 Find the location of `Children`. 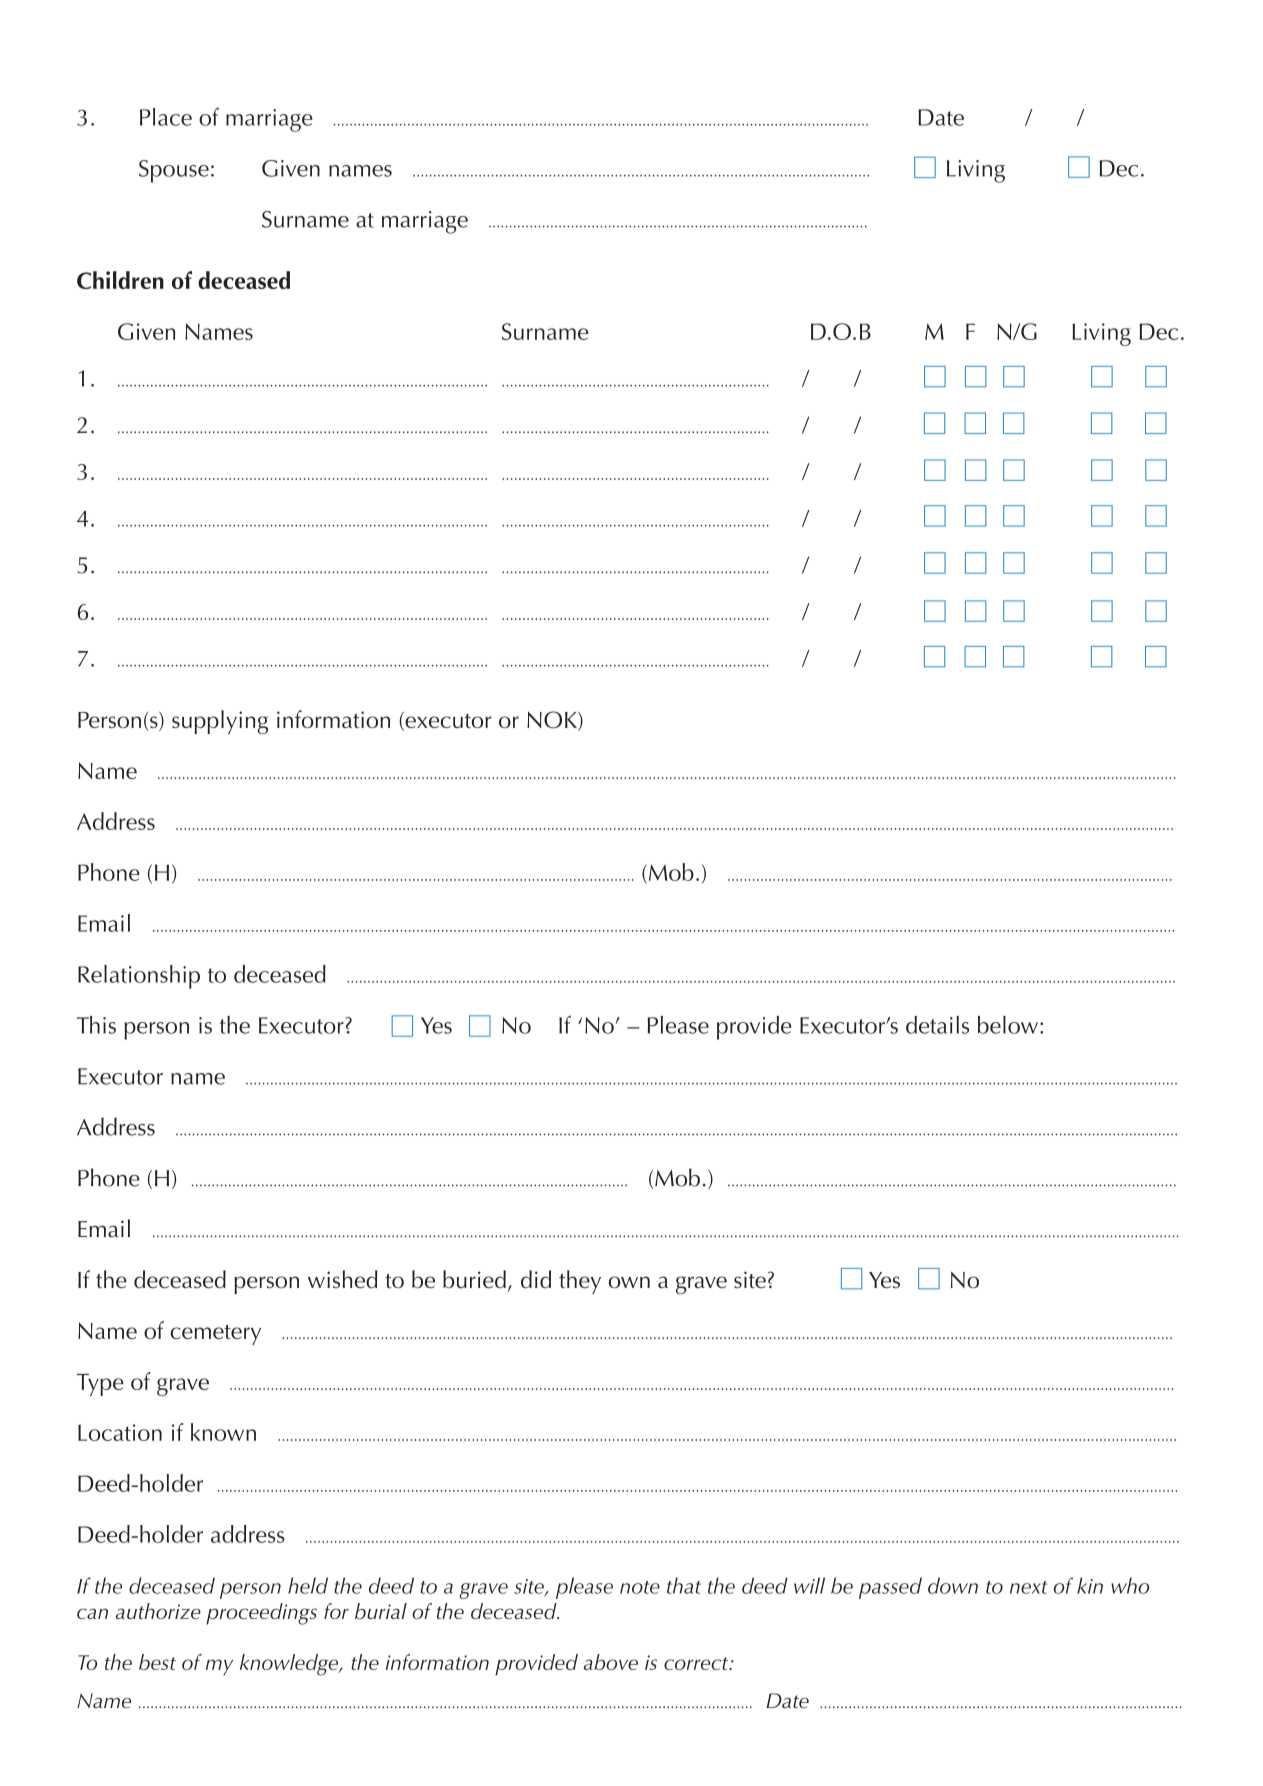

Children is located at coordinates (120, 280).
